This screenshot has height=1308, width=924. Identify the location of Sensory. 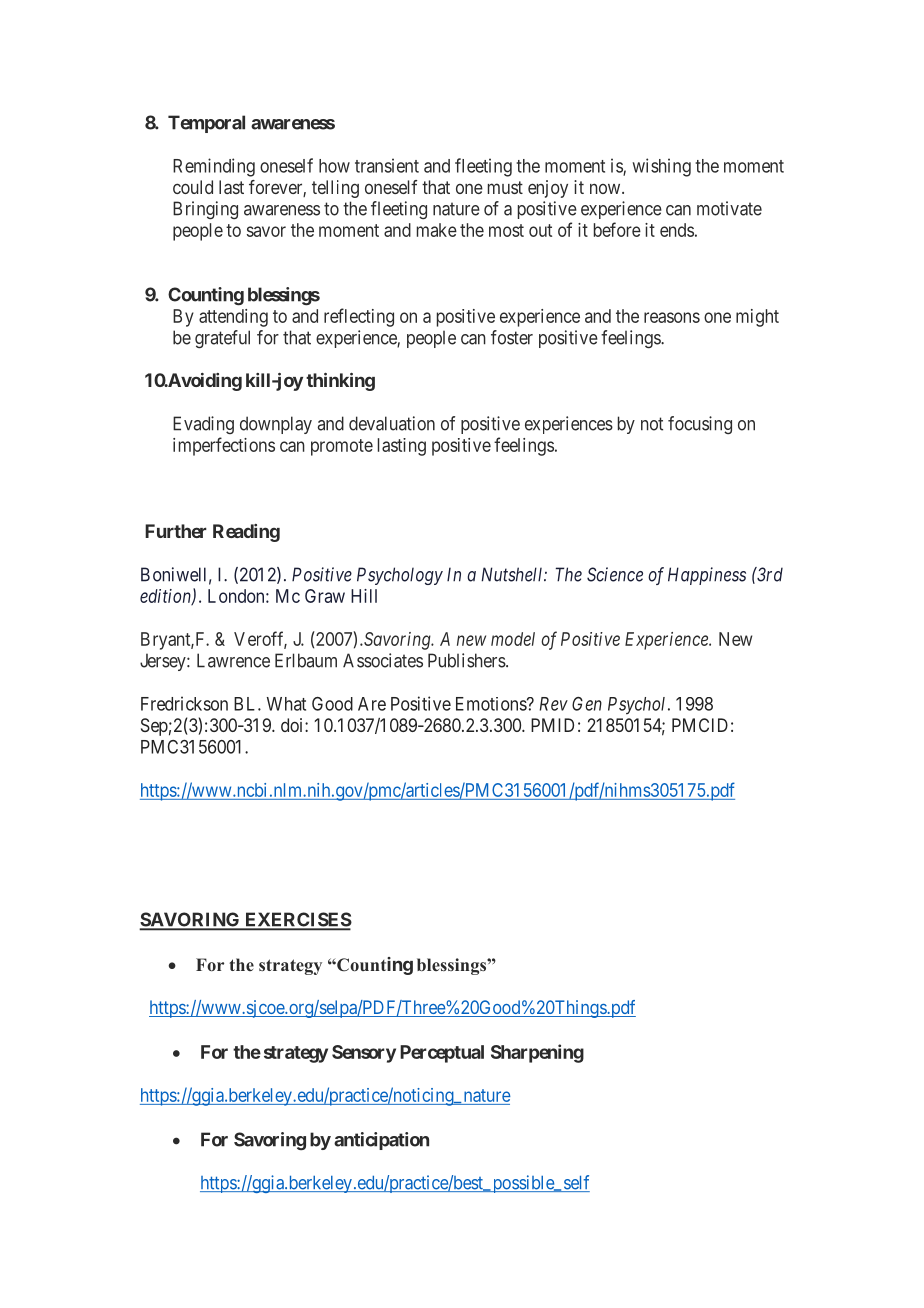
(364, 1054).
